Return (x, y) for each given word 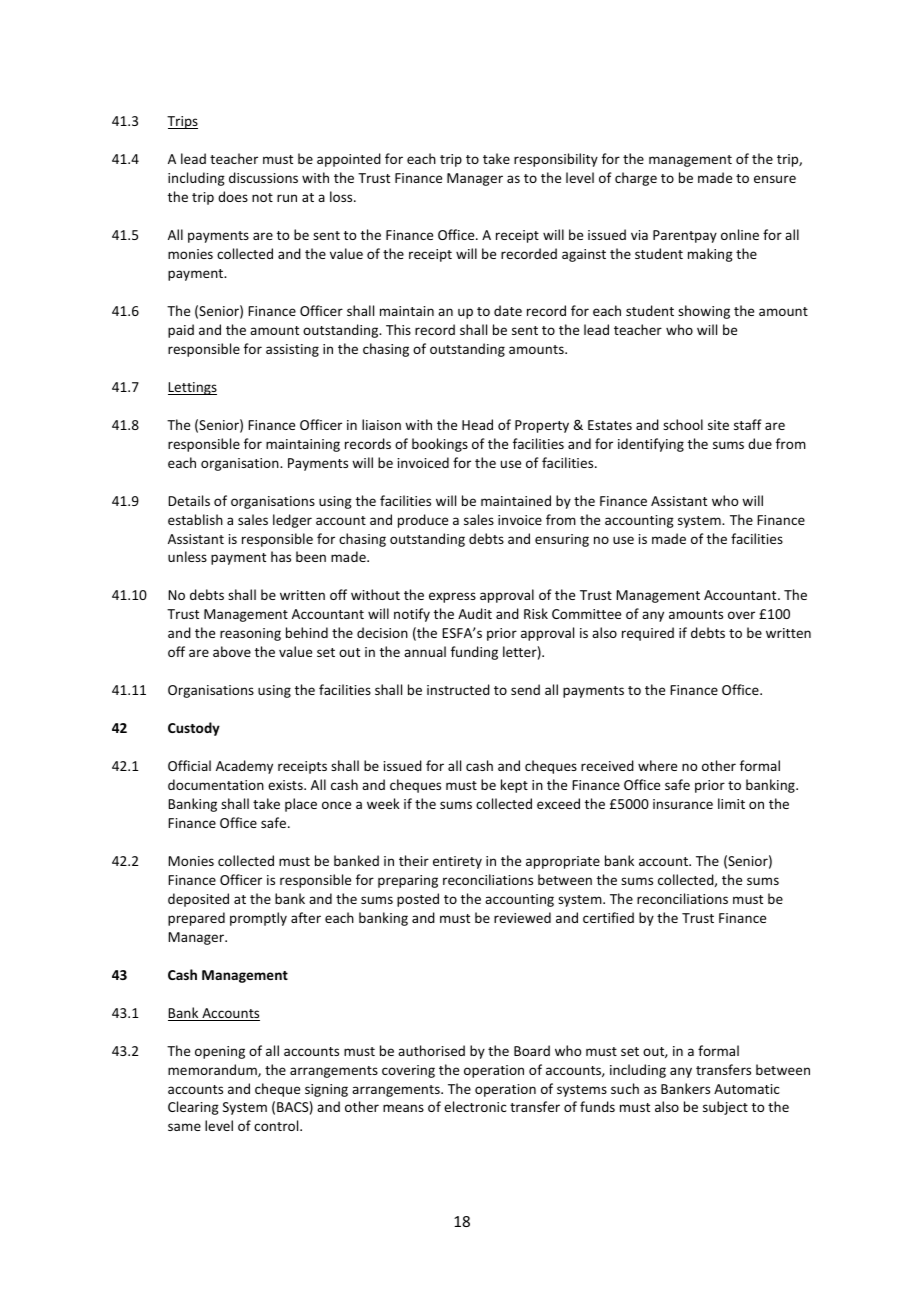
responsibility (556, 160)
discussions (263, 177)
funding (474, 653)
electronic (475, 1106)
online (740, 234)
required (648, 634)
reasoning (250, 634)
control (277, 1125)
